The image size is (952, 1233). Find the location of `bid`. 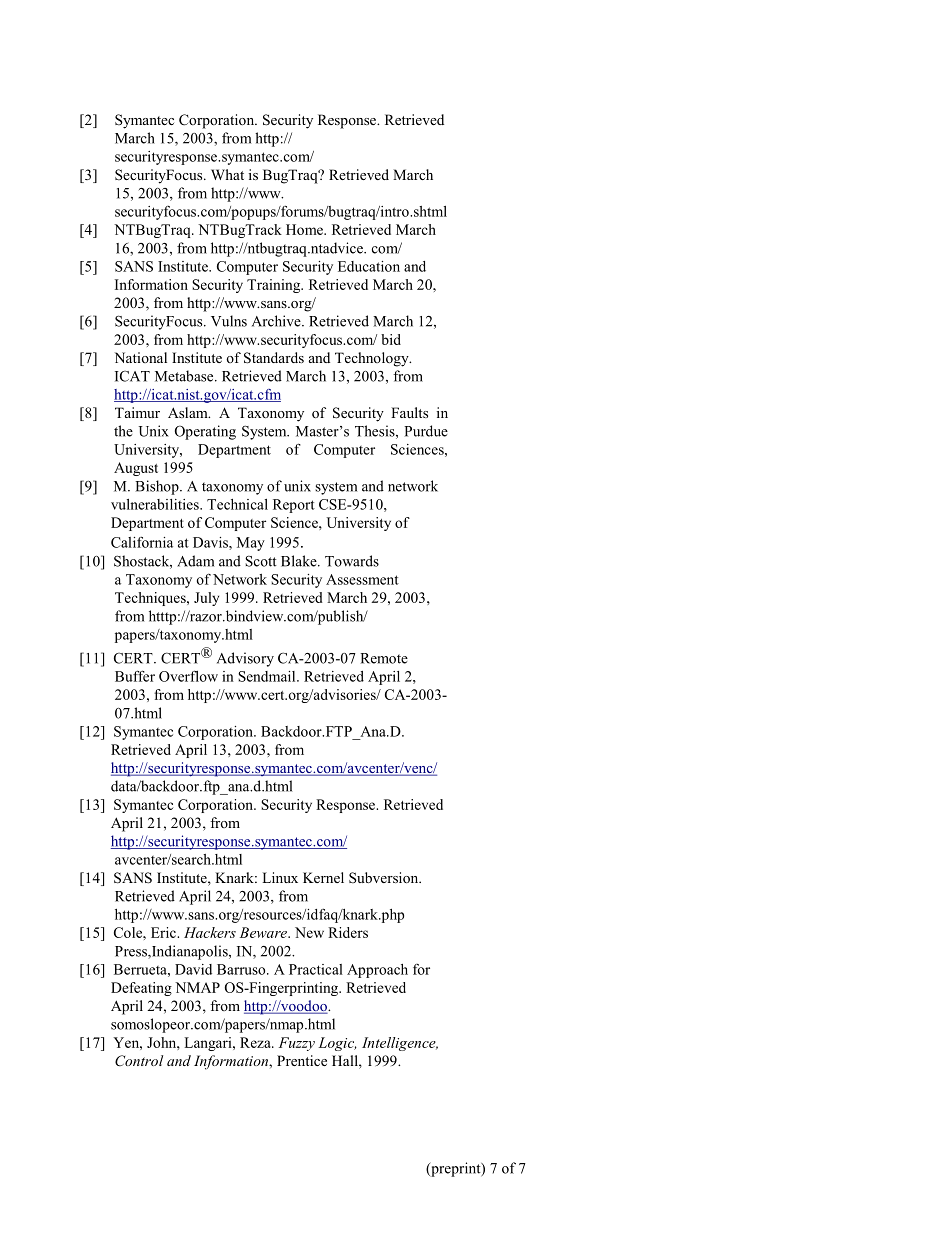

bid is located at coordinates (391, 339).
